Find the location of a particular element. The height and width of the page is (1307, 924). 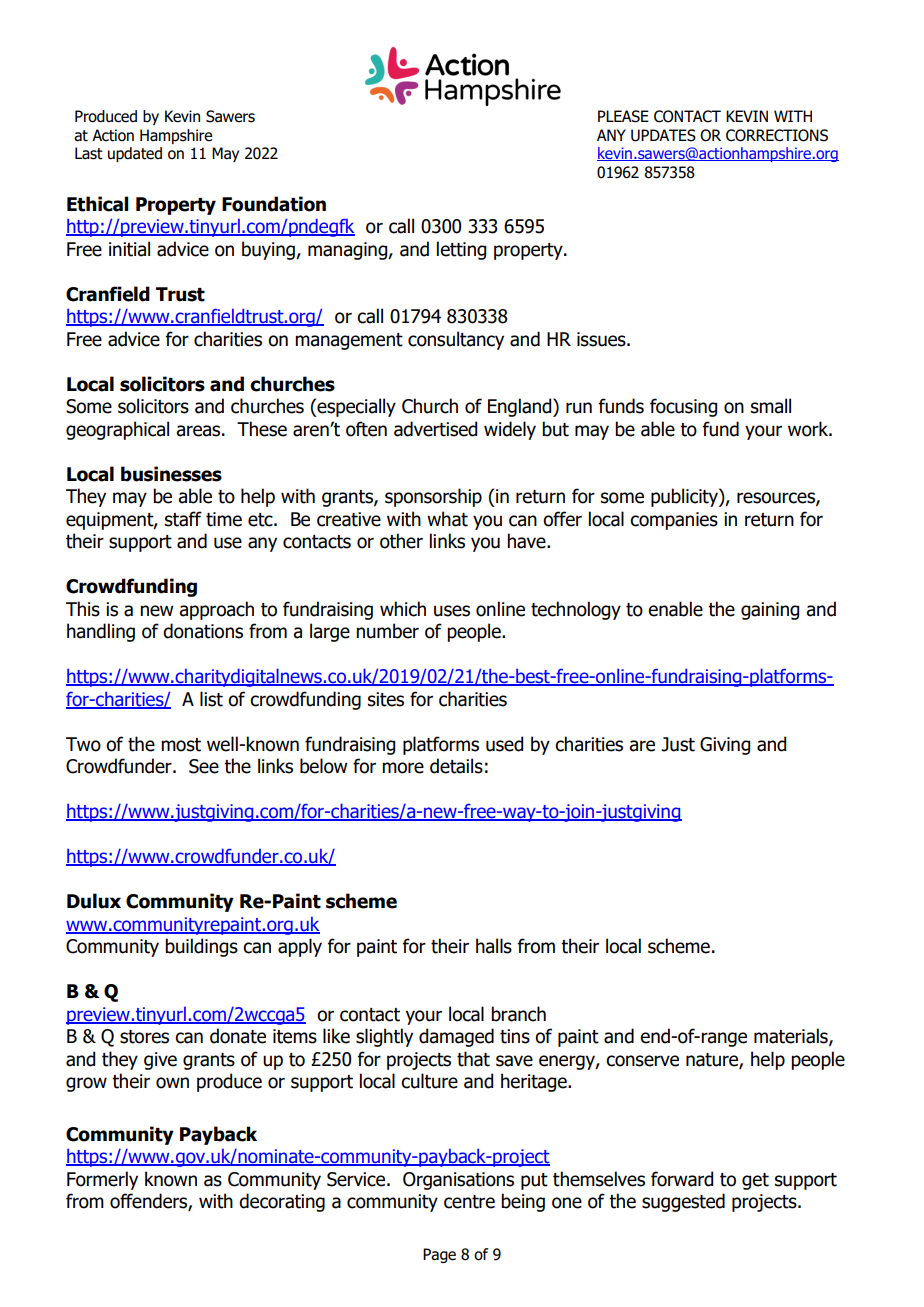

buildings is located at coordinates (201, 947).
